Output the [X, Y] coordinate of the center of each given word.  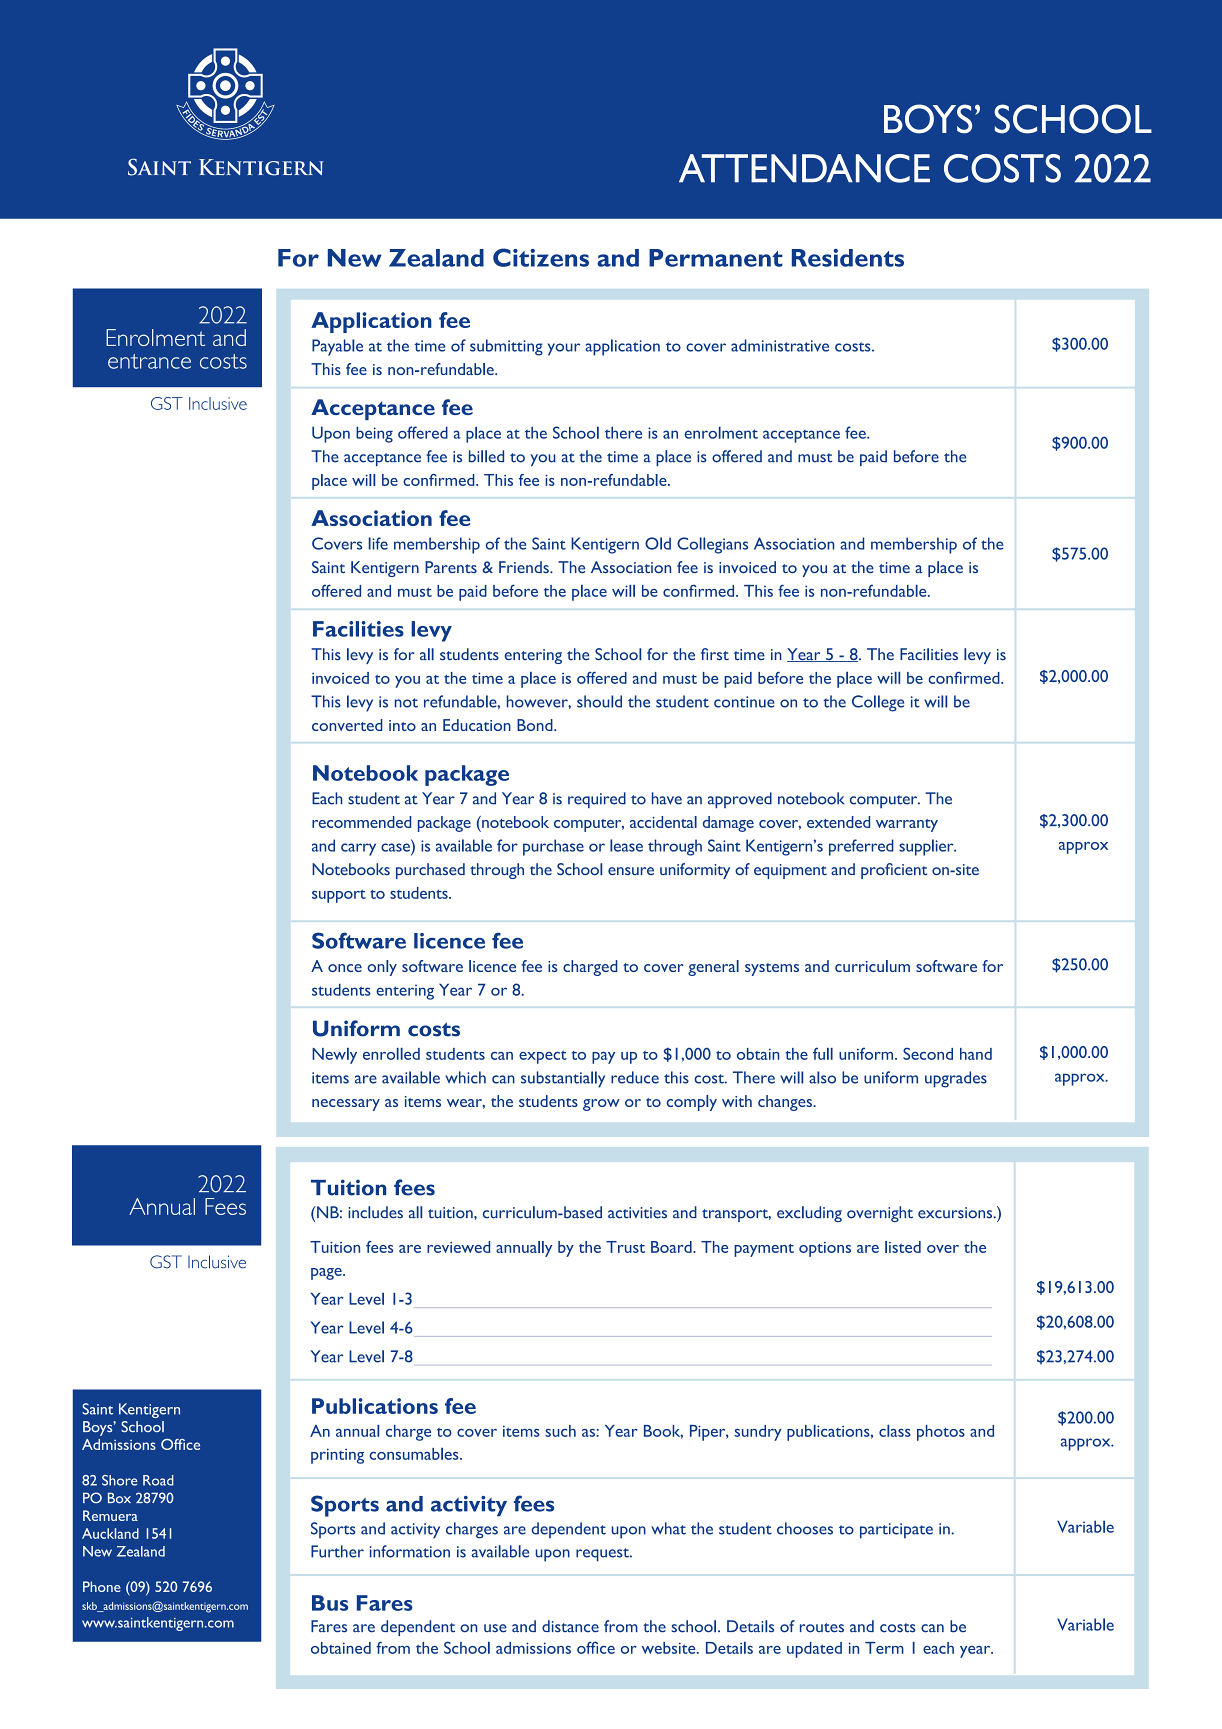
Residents [848, 258]
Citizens [541, 257]
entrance [149, 361]
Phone [102, 1586]
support [339, 896]
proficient [894, 871]
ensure [631, 871]
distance [570, 1626]
